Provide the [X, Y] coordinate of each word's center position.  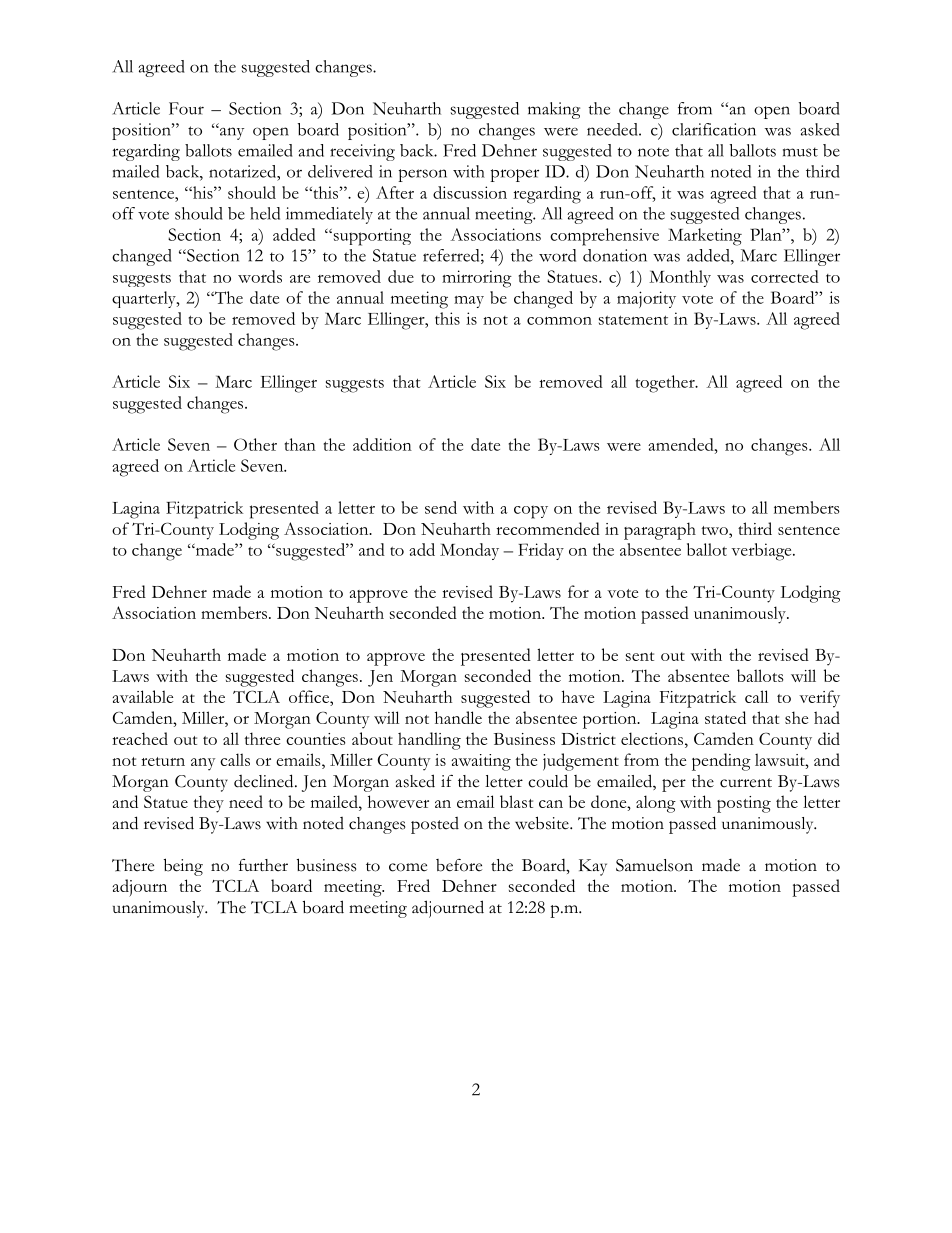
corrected [785, 276]
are [300, 279]
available [143, 696]
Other [255, 444]
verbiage [762, 552]
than [300, 444]
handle [458, 717]
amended [682, 444]
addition [382, 444]
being [183, 867]
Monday [469, 551]
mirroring [477, 279]
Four [186, 108]
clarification [714, 129]
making [554, 110]
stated [725, 717]
